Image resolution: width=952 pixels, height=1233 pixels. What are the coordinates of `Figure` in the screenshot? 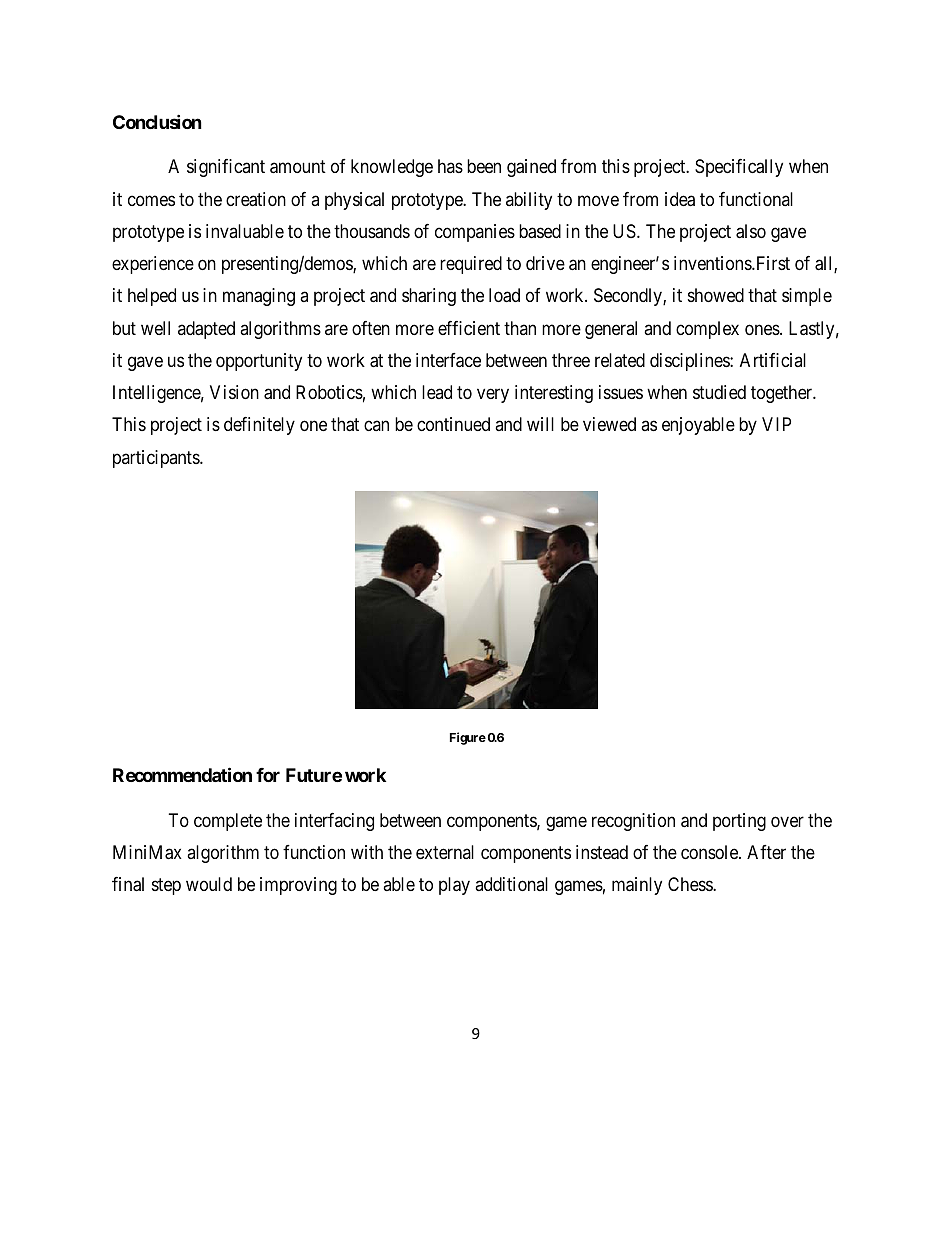 It's located at (468, 738).
